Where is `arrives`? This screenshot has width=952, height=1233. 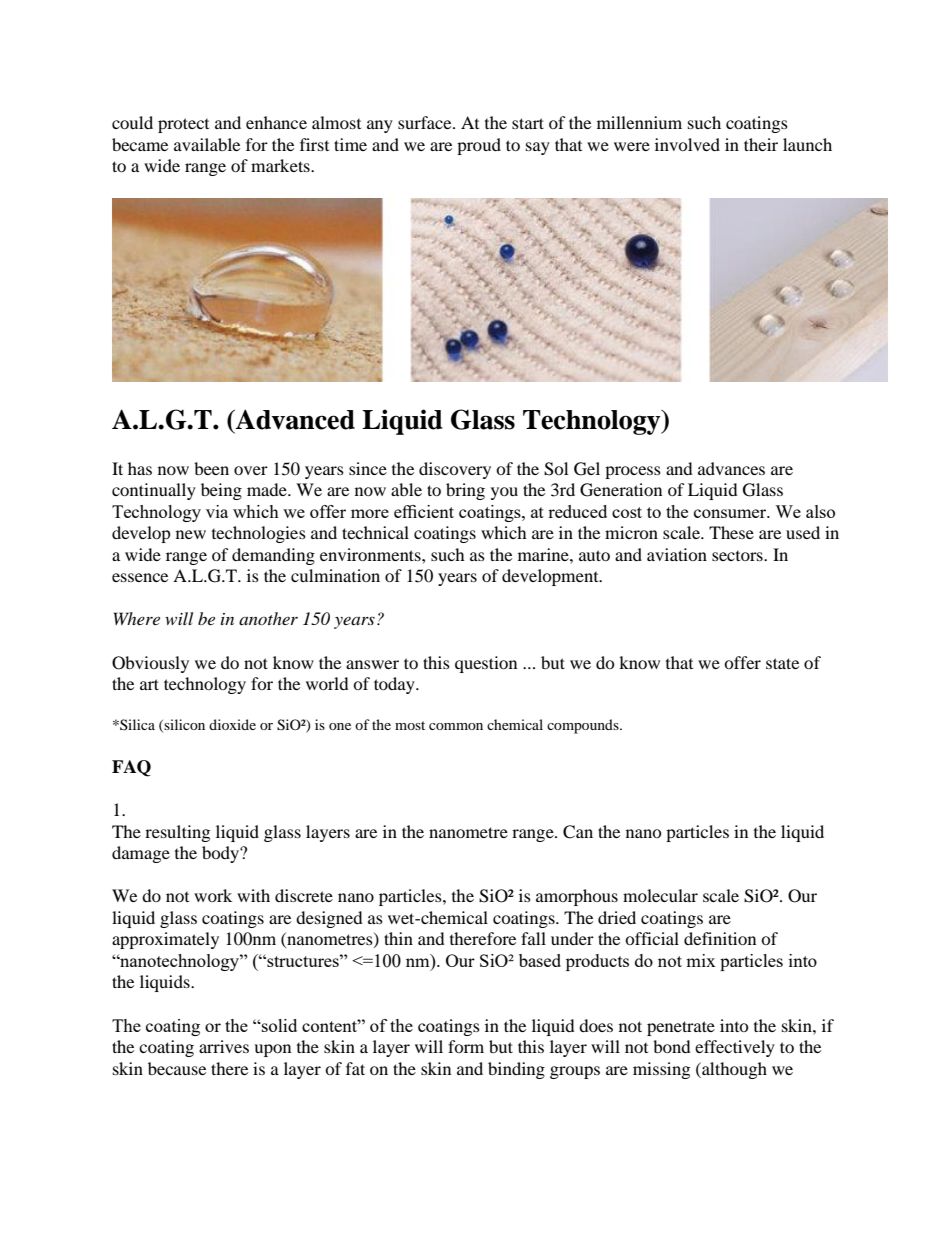
arrives is located at coordinates (224, 1046).
